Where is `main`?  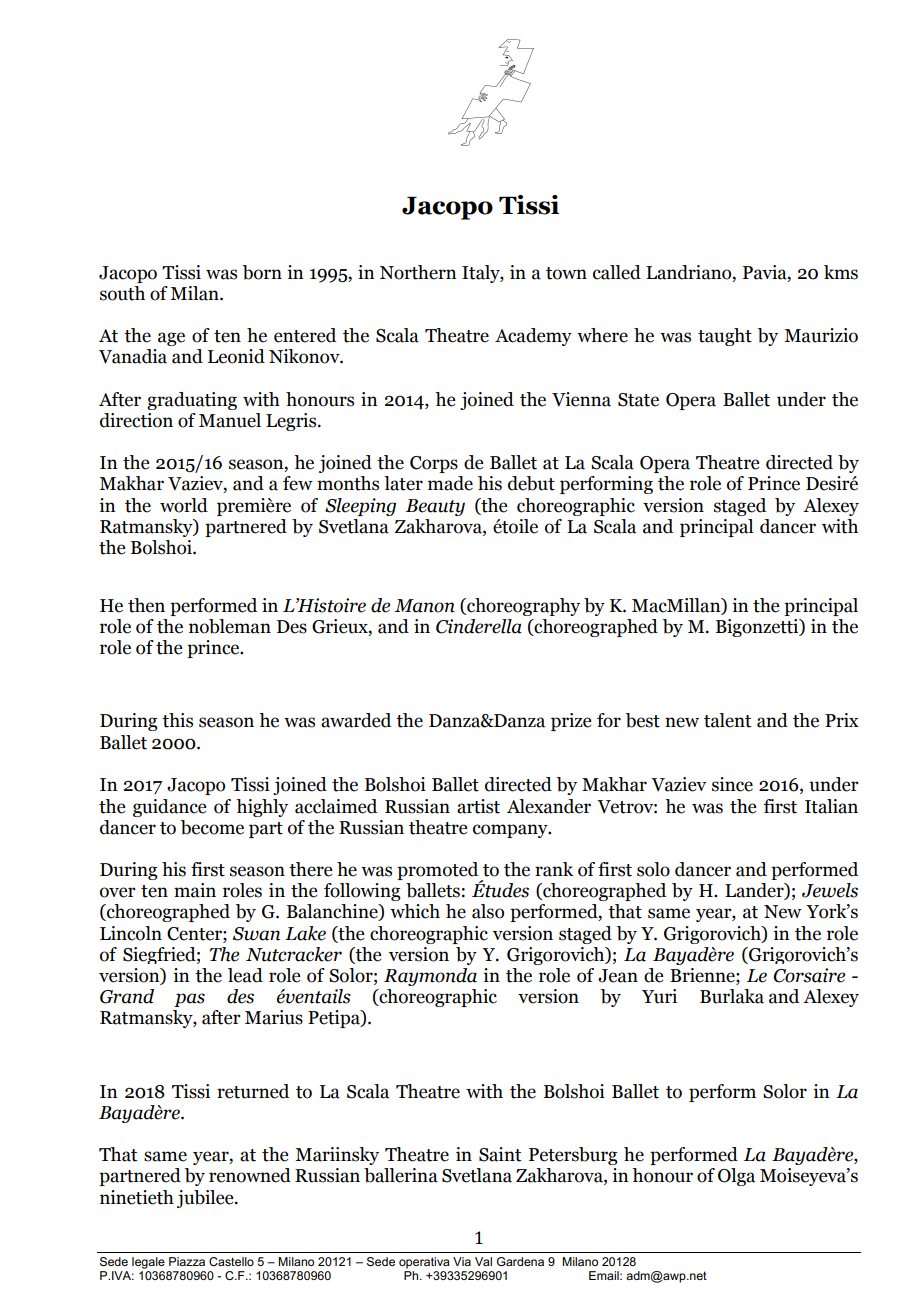 main is located at coordinates (195, 890).
